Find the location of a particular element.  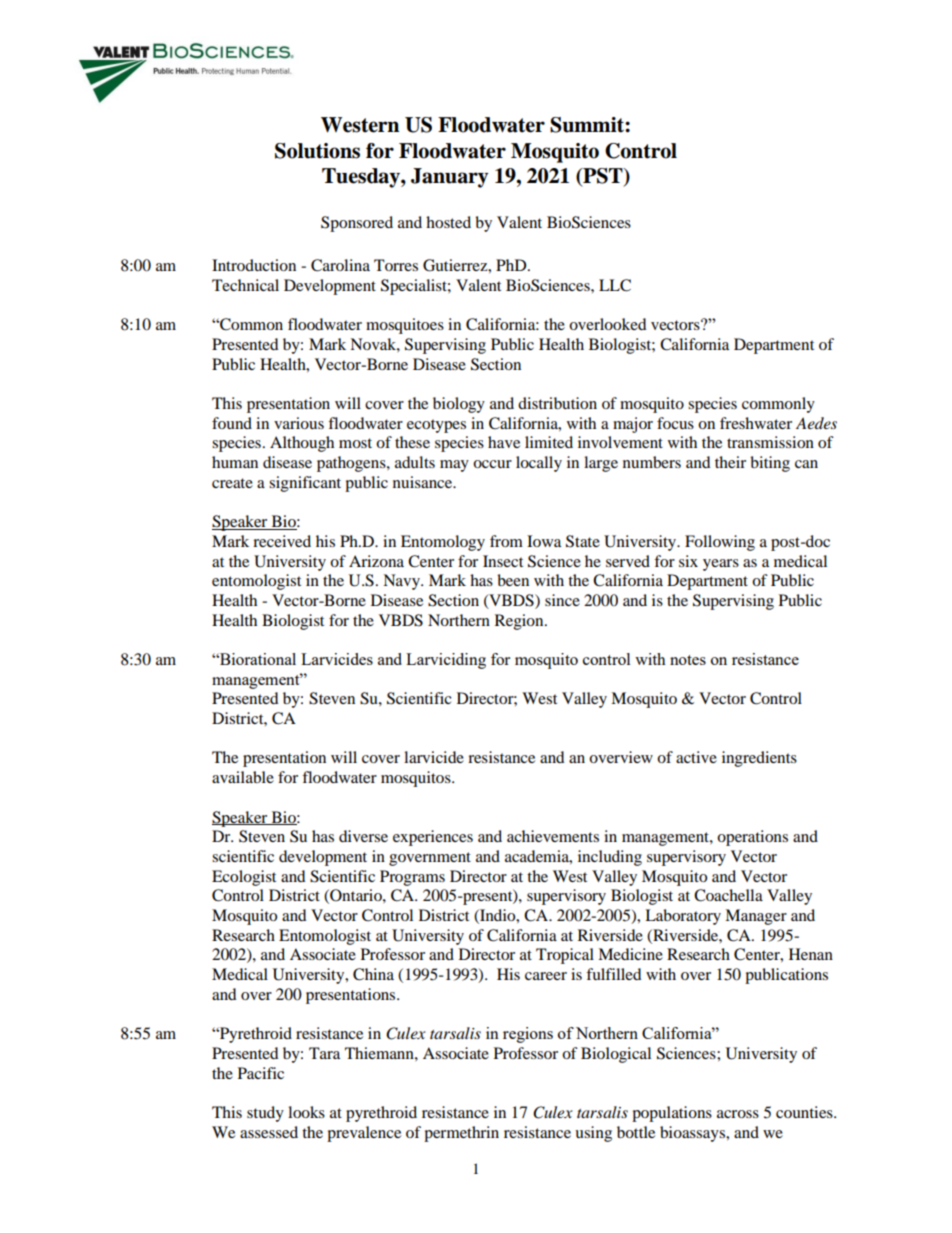

PST is located at coordinates (603, 176).
